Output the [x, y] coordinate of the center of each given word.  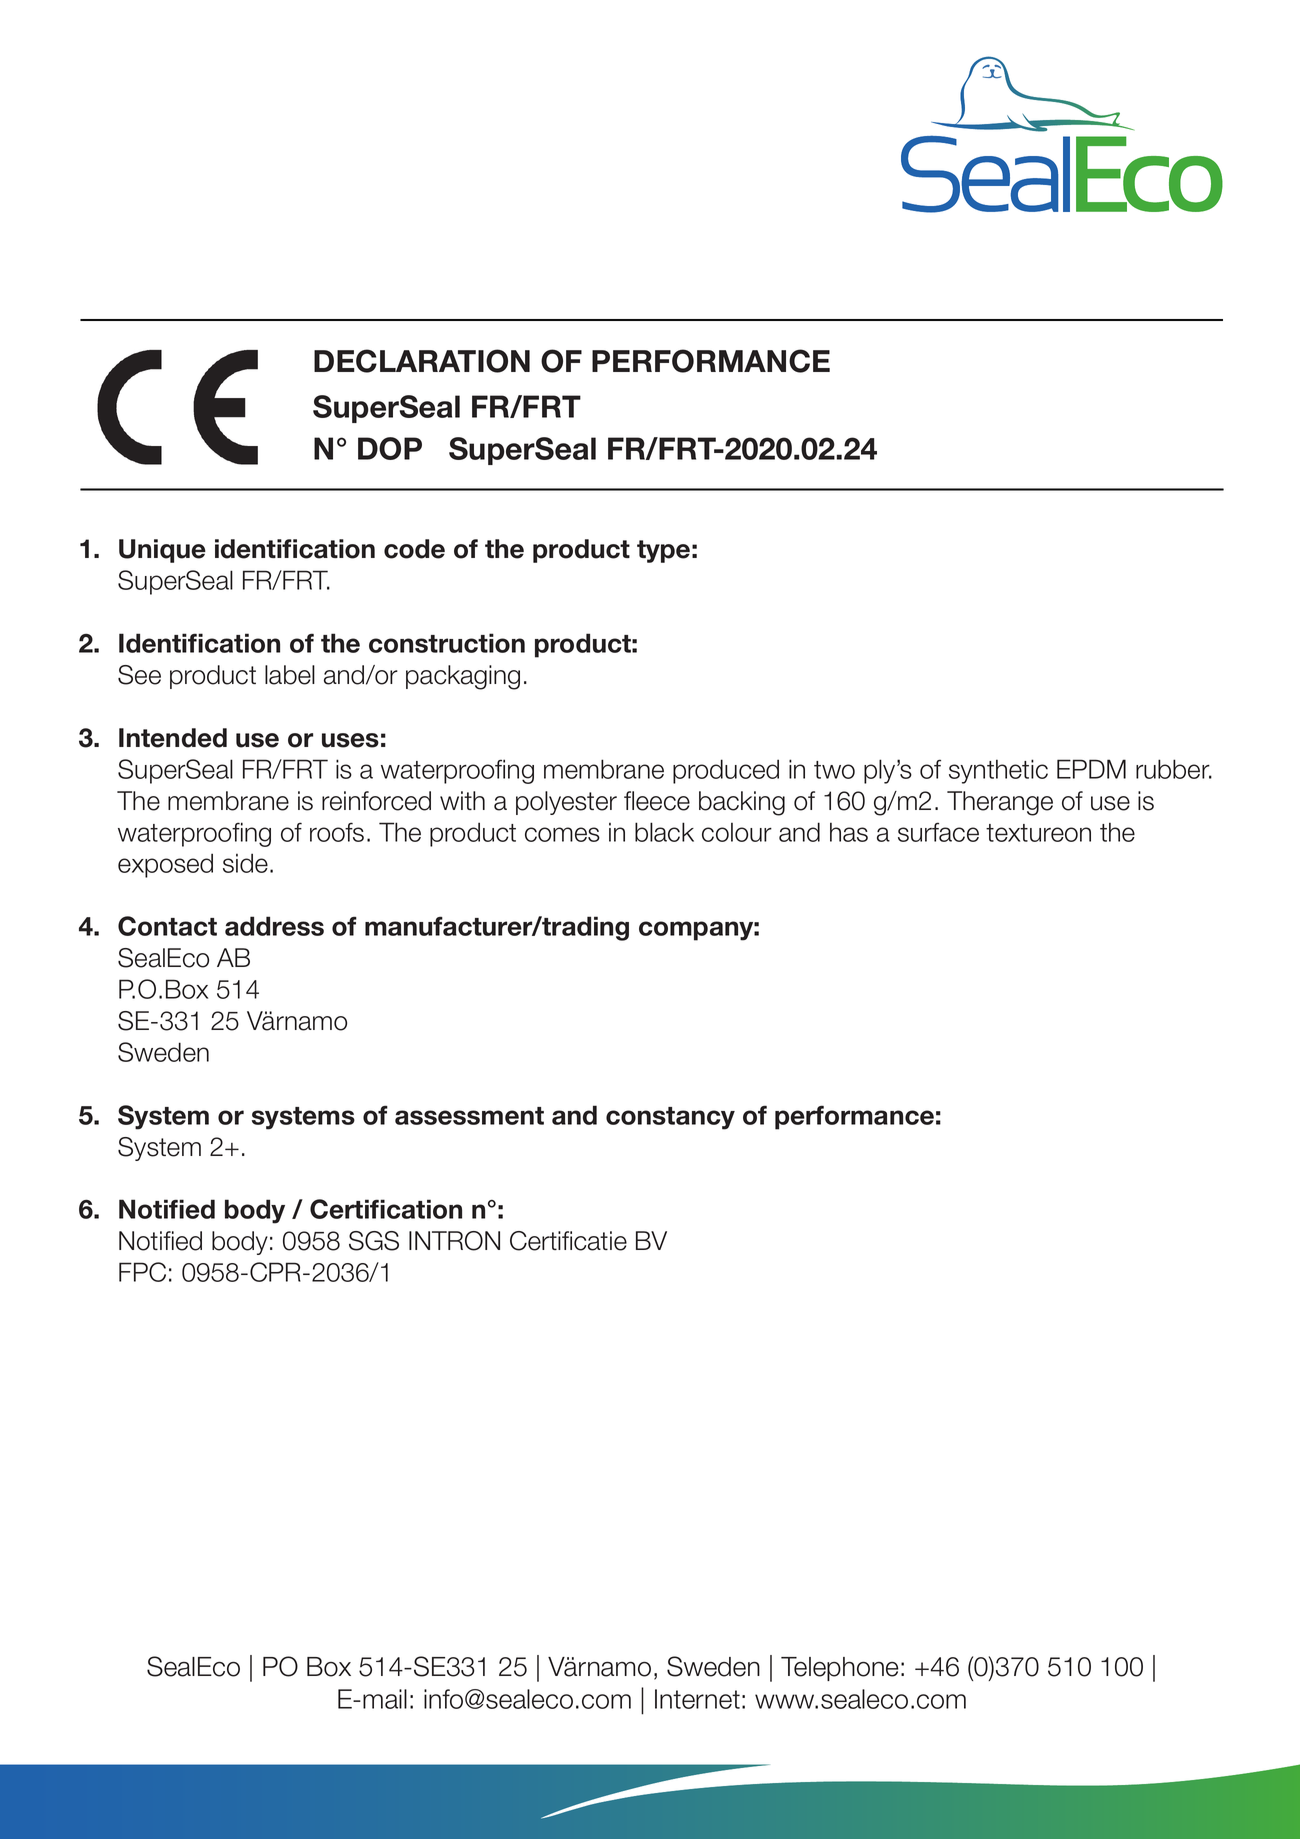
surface [938, 832]
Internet [697, 1699]
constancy [670, 1118]
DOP [390, 448]
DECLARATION [422, 361]
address [274, 926]
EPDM [1091, 769]
